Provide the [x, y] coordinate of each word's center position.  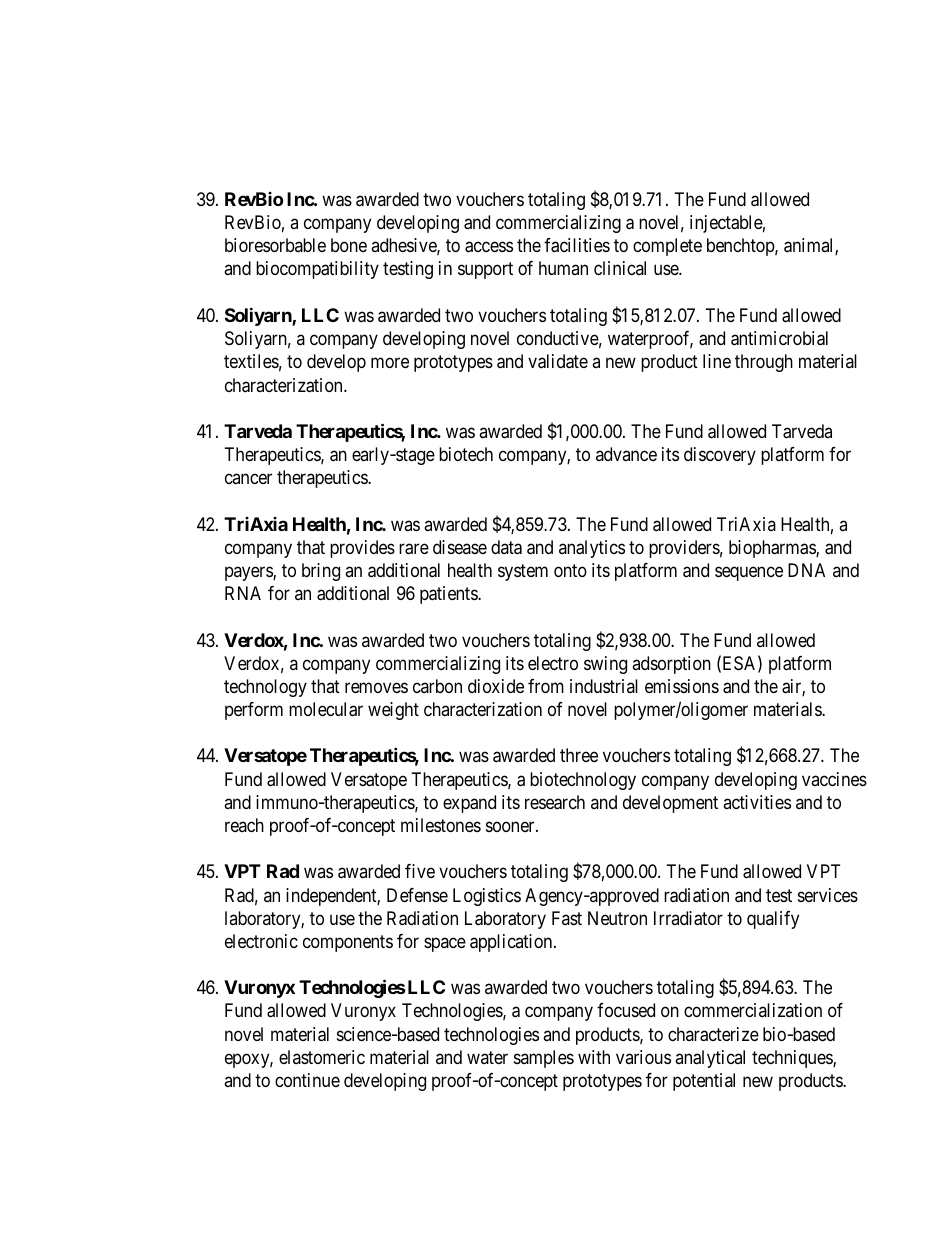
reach [244, 825]
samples [544, 1059]
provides [362, 549]
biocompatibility [317, 270]
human [563, 268]
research [555, 802]
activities [757, 802]
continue [307, 1080]
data [506, 547]
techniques [793, 1059]
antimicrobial [779, 338]
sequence [749, 574]
